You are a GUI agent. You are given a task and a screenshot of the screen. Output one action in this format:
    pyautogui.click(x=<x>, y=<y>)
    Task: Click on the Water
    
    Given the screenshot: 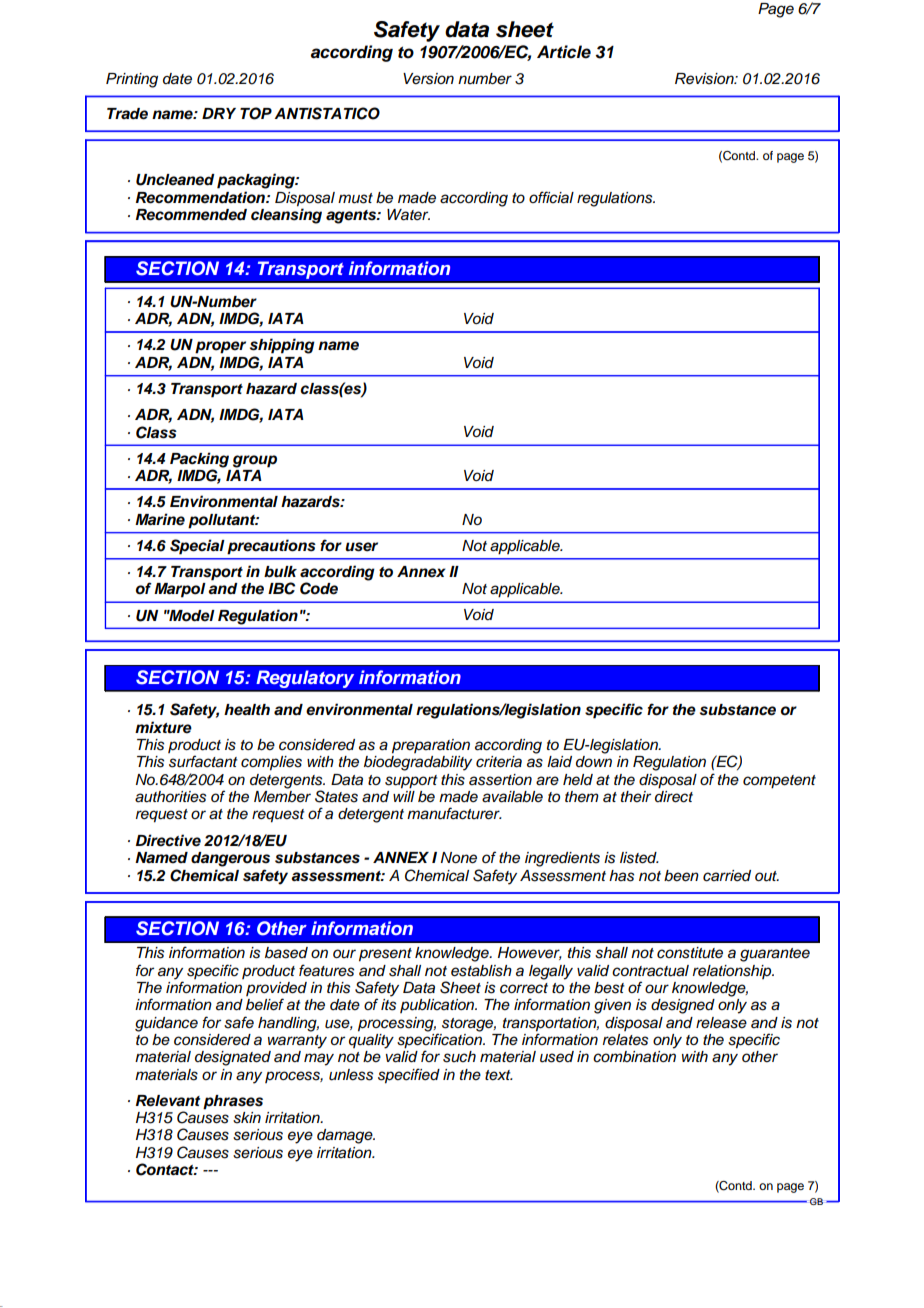 What is the action you would take?
    pyautogui.click(x=408, y=215)
